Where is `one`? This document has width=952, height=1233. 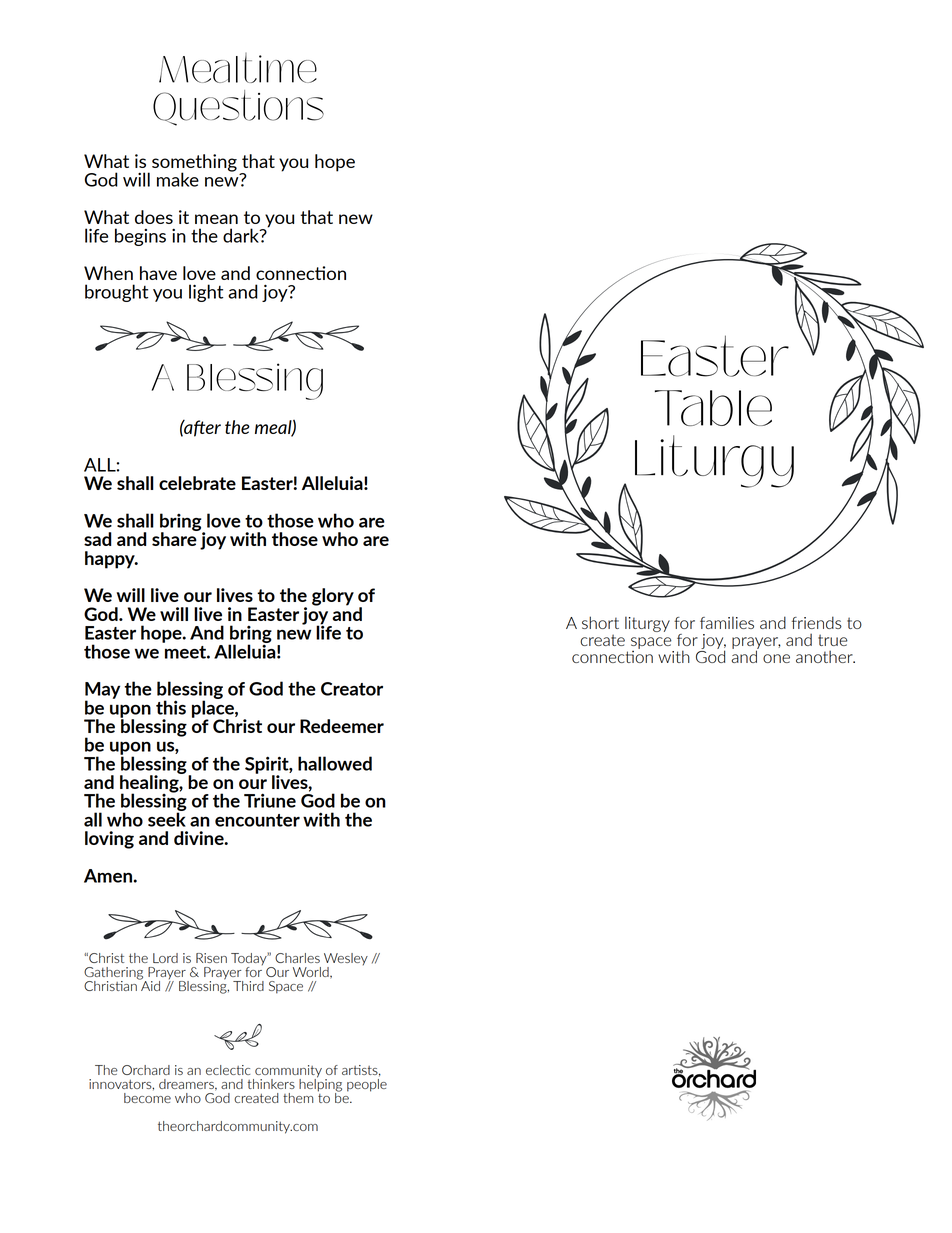 one is located at coordinates (776, 658).
